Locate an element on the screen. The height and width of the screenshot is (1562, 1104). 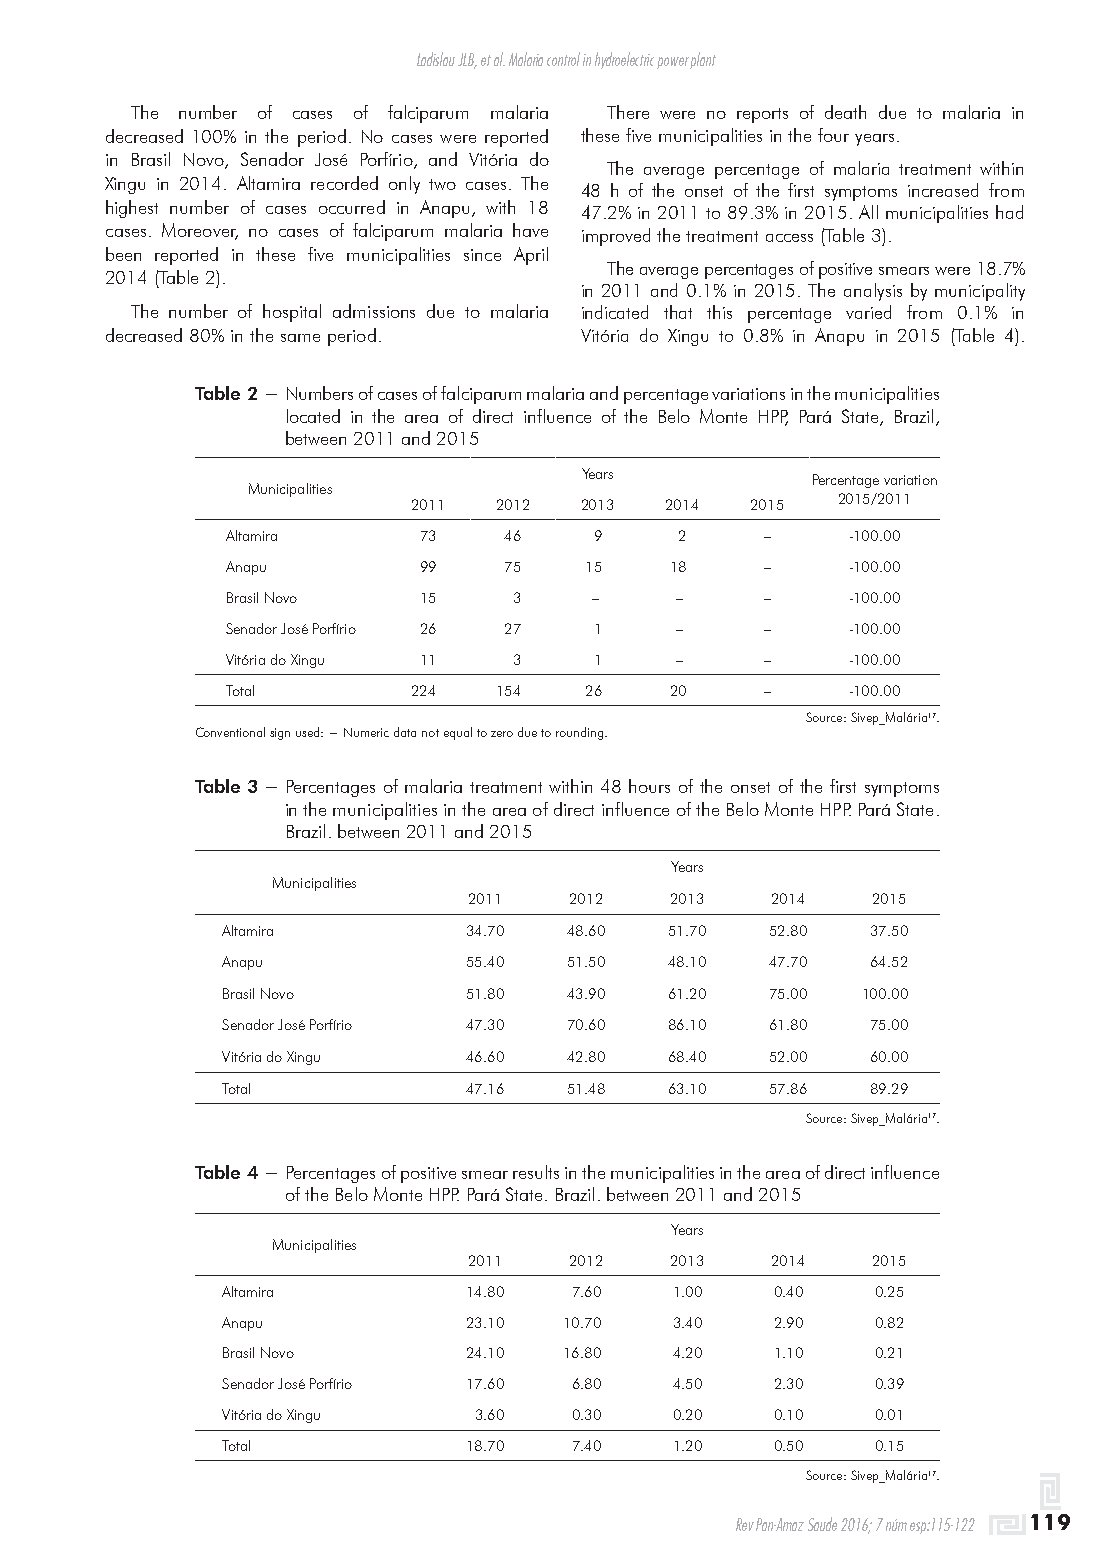
control is located at coordinates (563, 59).
